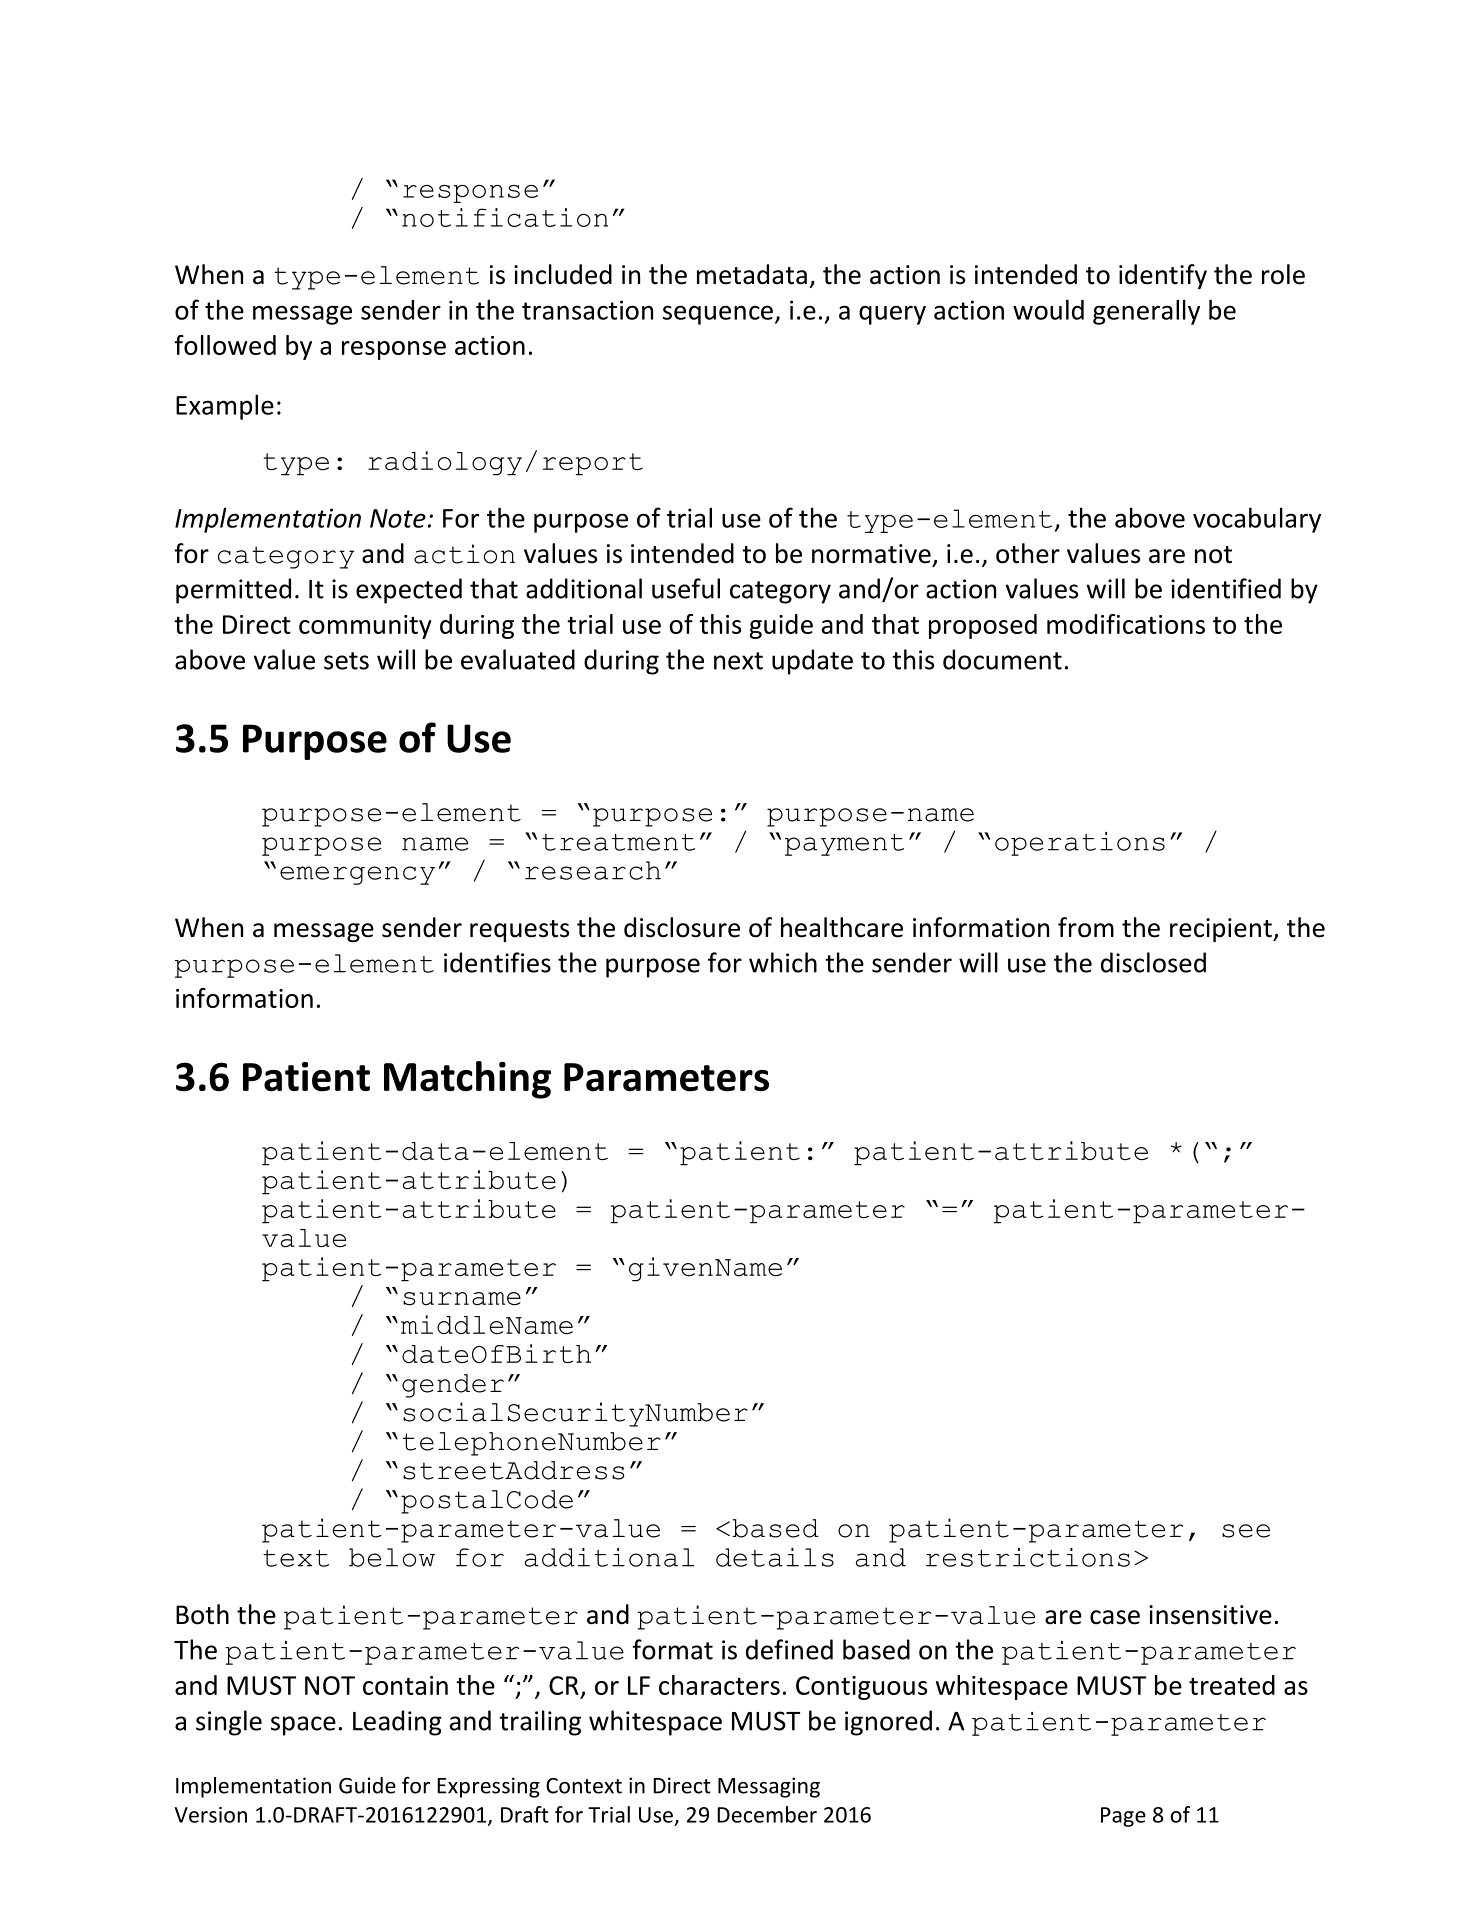  Describe the element at coordinates (1246, 1531) in the screenshot. I see `see` at that location.
